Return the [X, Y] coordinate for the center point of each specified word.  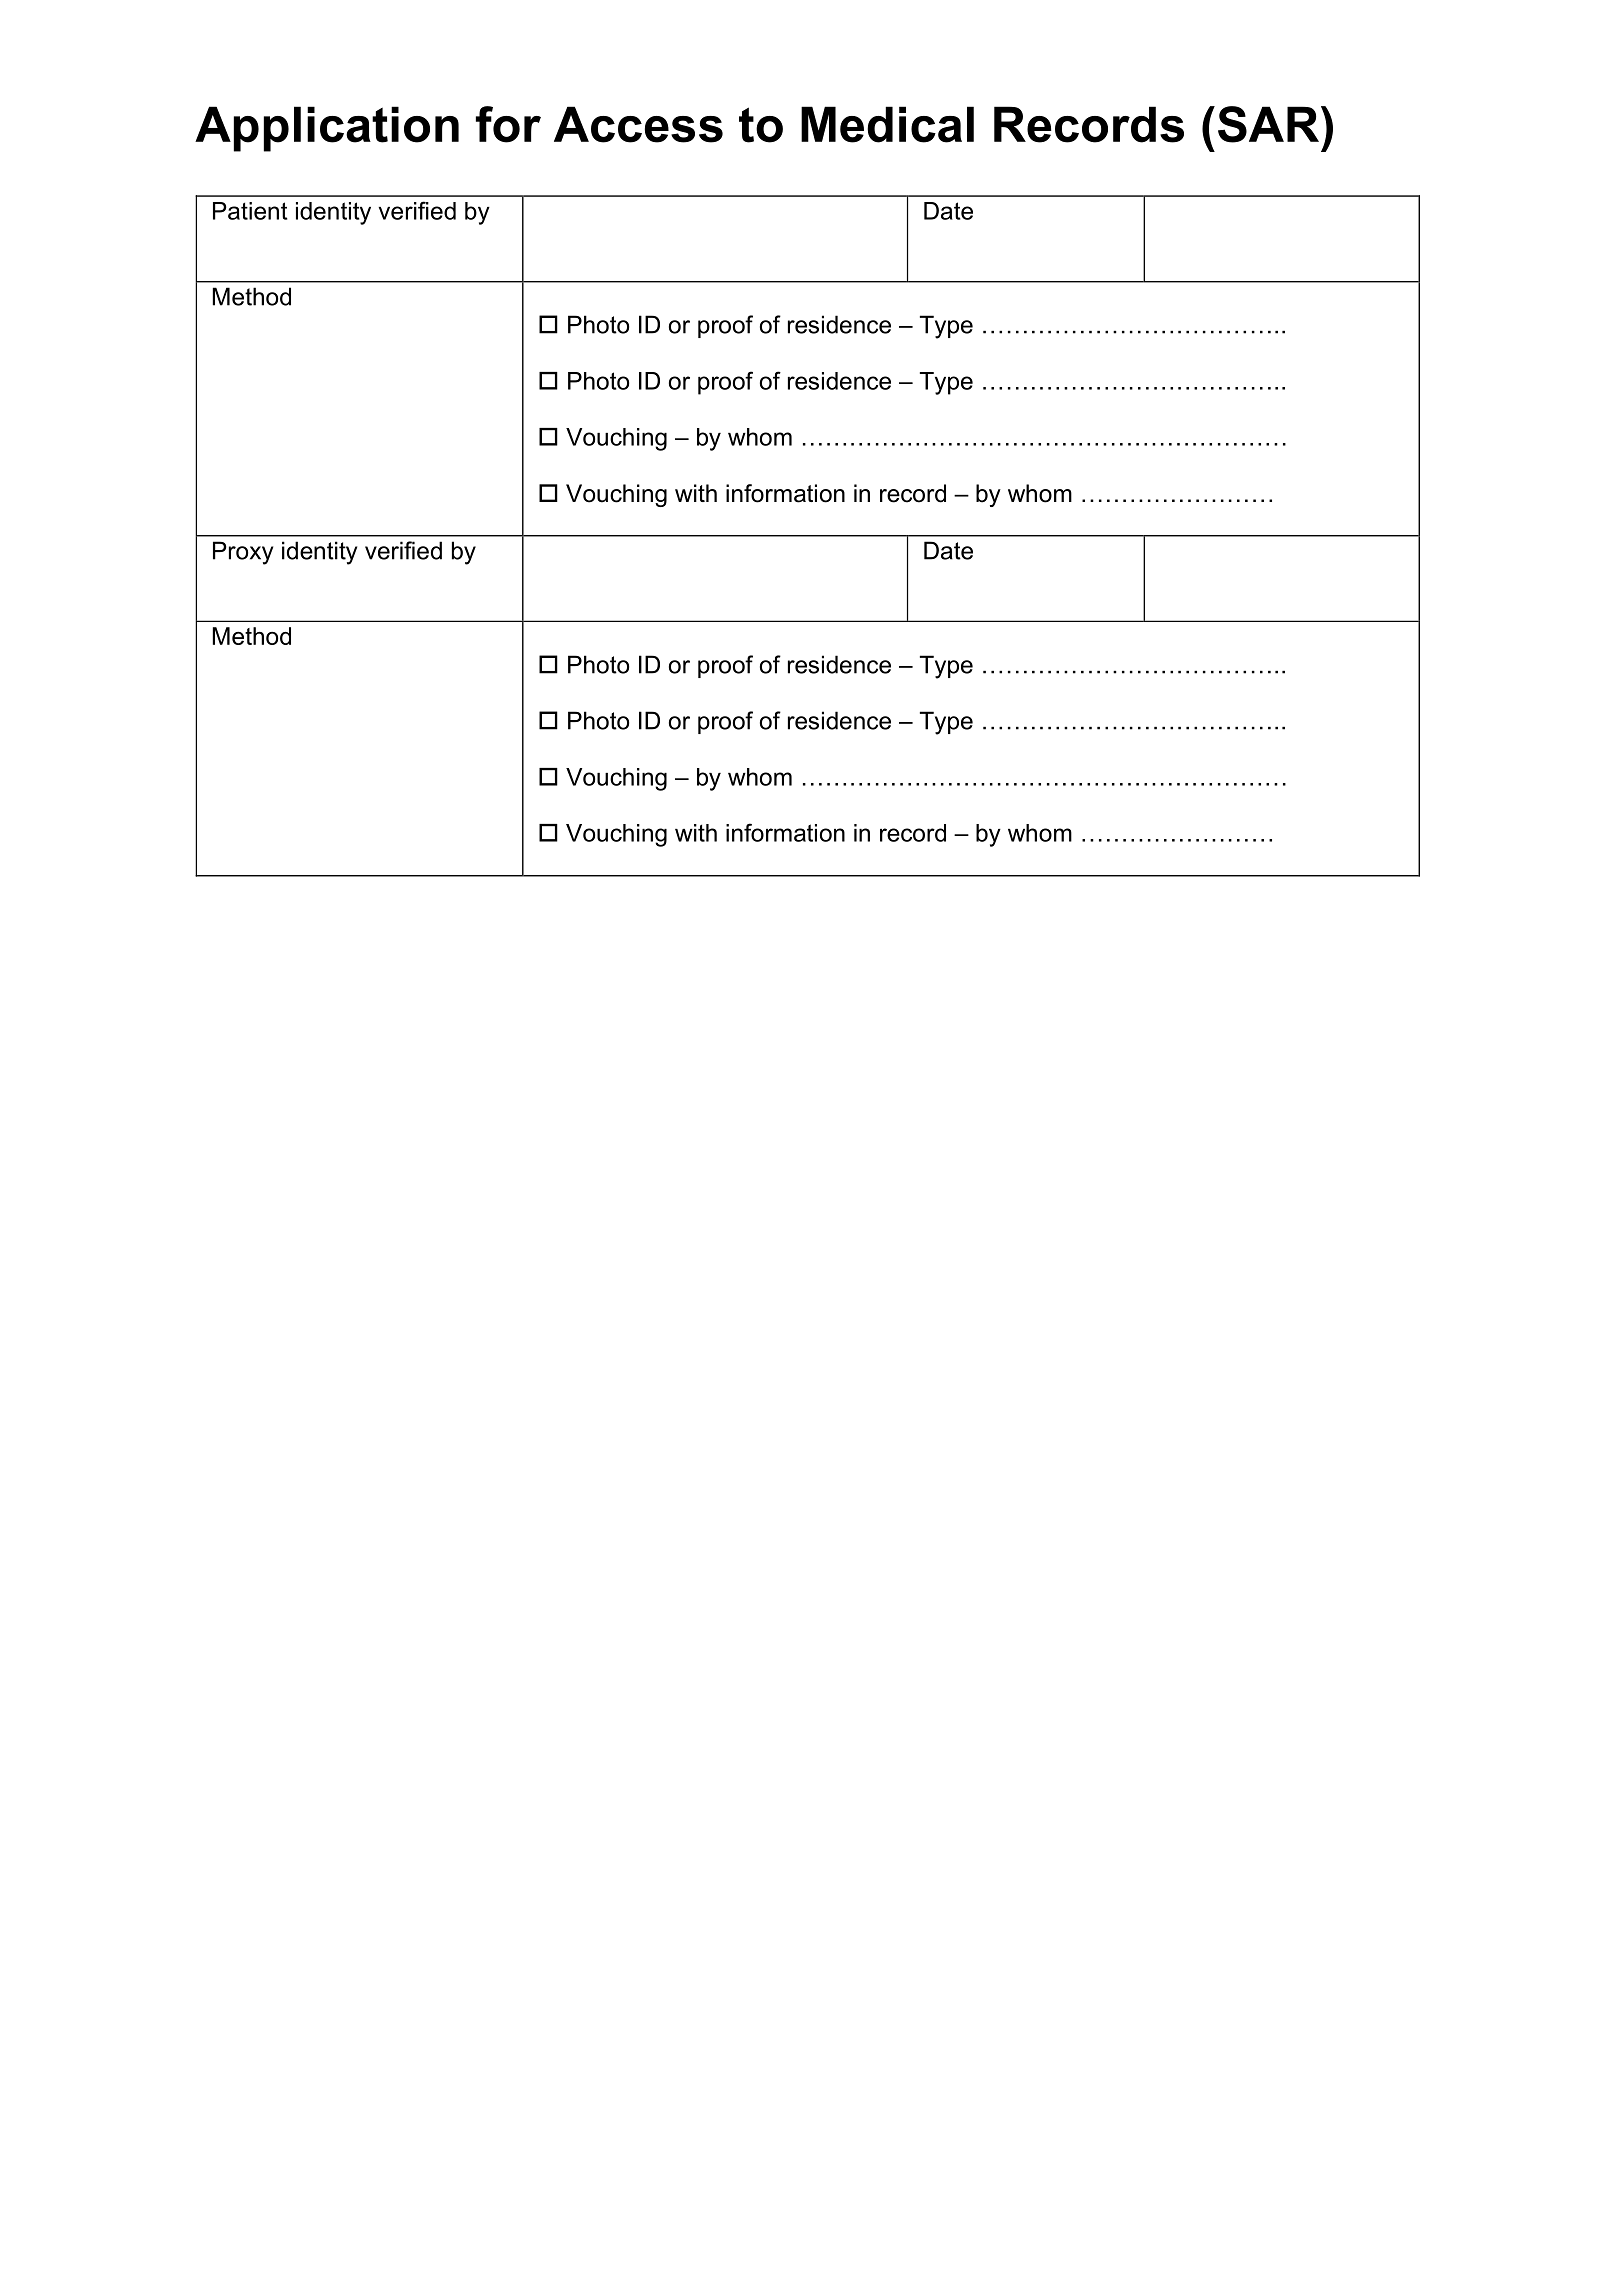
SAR [1270, 124]
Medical [887, 124]
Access [638, 124]
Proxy [243, 553]
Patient [250, 211]
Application [327, 129]
